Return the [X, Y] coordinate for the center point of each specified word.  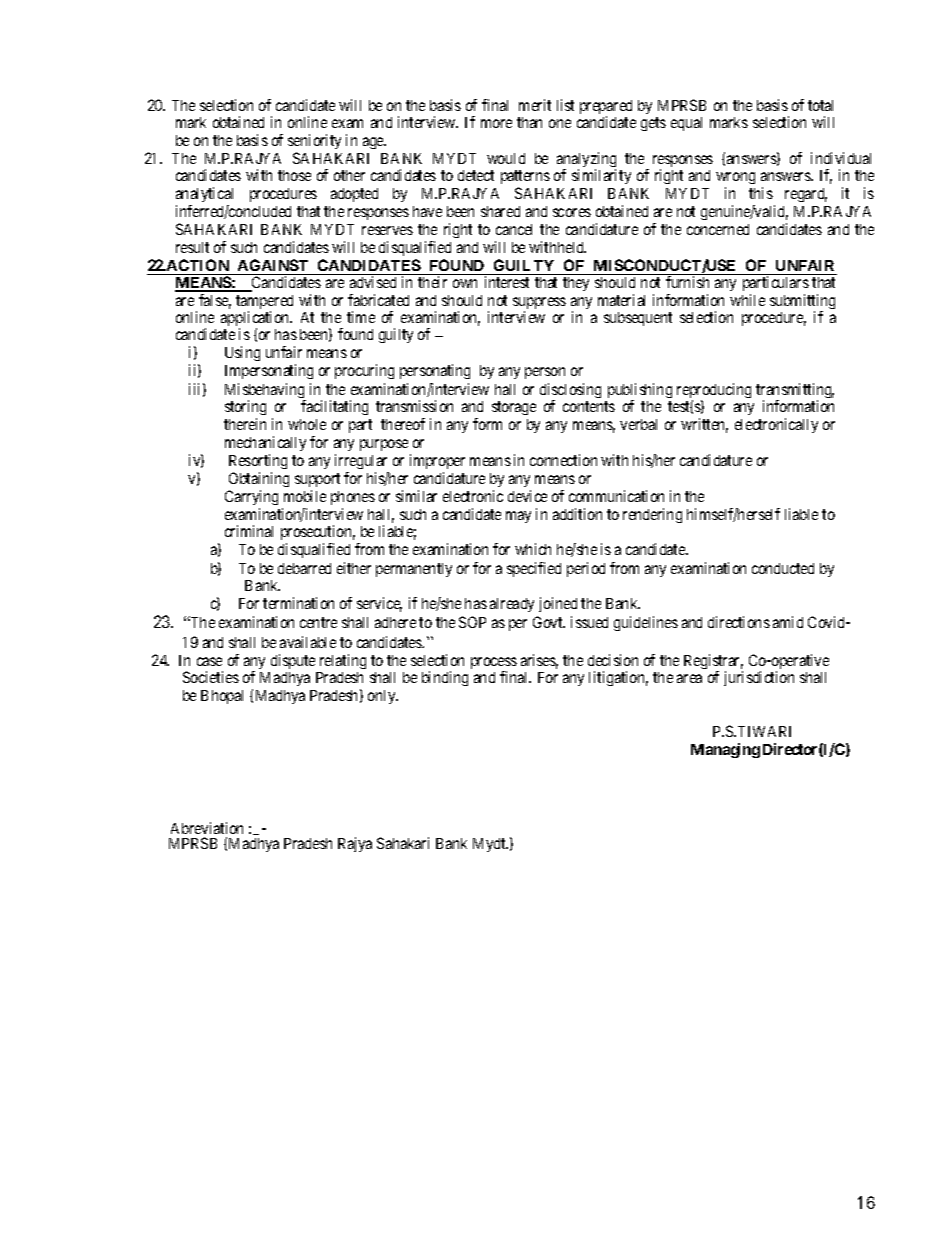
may [518, 517]
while [747, 300]
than [529, 122]
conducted [783, 568]
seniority [314, 141]
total [820, 105]
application [256, 320]
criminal [249, 531]
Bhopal [222, 697]
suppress [539, 304]
